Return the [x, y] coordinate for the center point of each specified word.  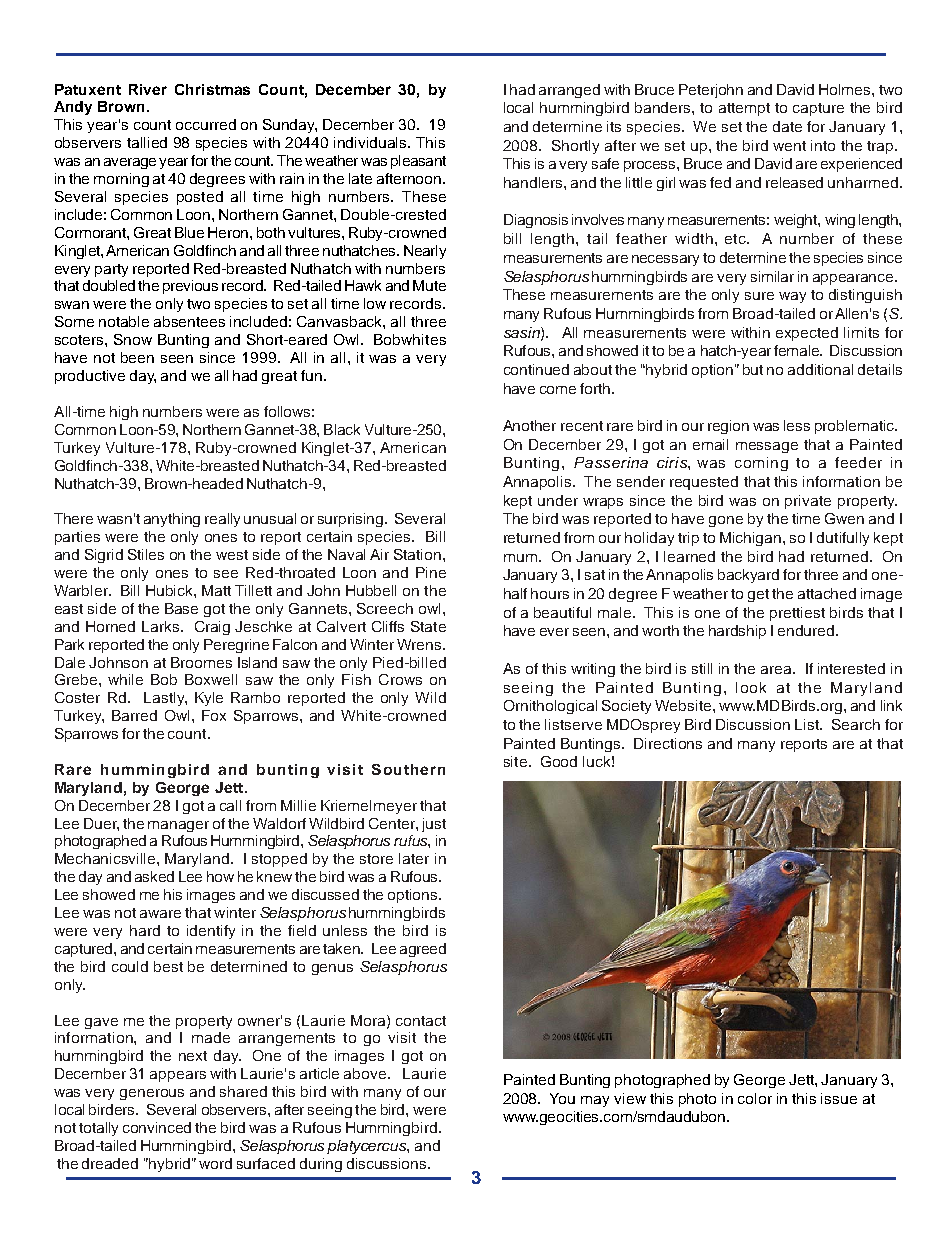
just [434, 825]
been [137, 357]
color [755, 1098]
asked [154, 876]
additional [820, 369]
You [562, 1098]
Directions [668, 743]
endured [807, 630]
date [787, 126]
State [428, 626]
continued [536, 369]
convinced [157, 1127]
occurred [206, 124]
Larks [162, 626]
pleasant [418, 162]
